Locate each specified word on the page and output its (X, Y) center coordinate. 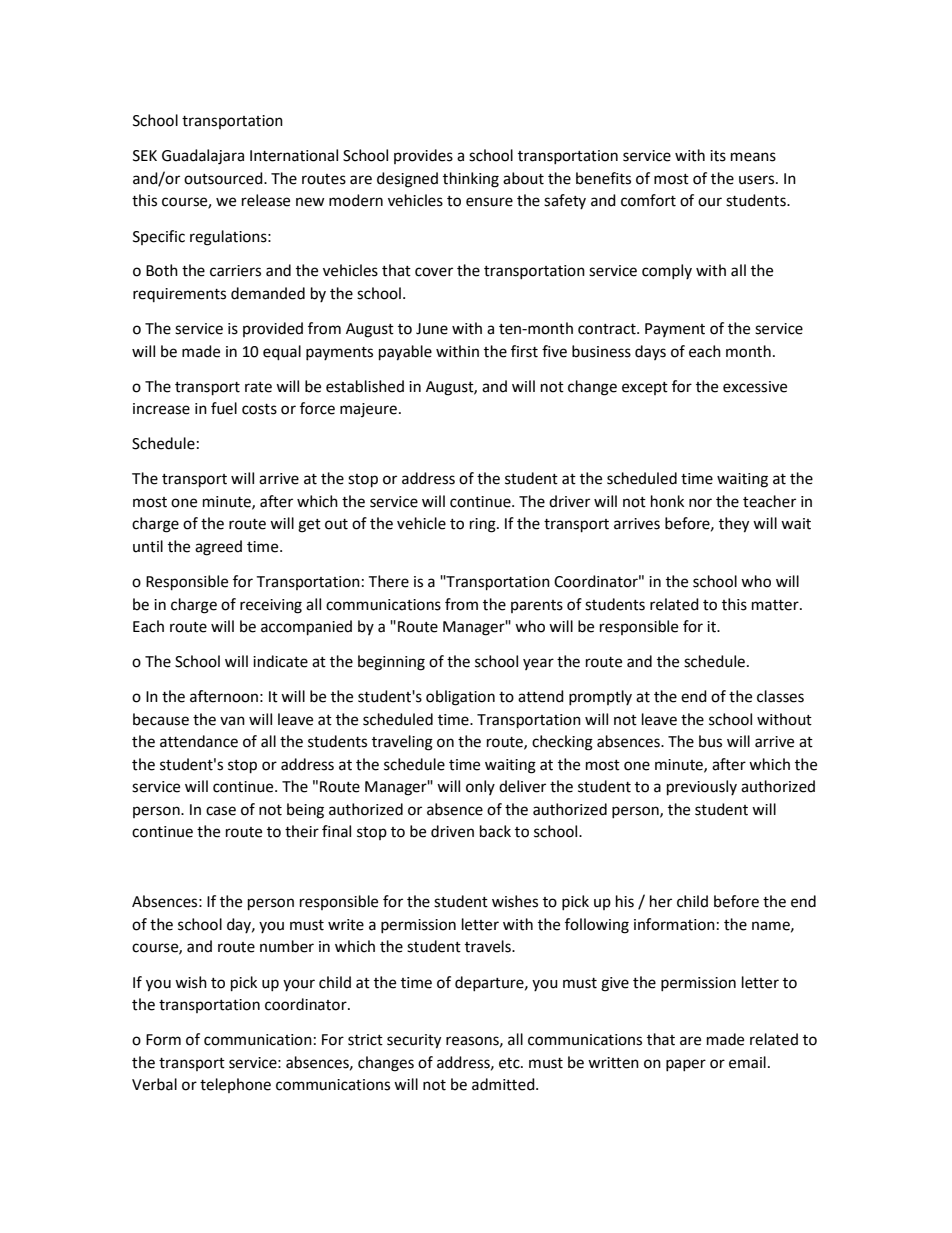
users (758, 180)
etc (510, 1063)
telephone (235, 1085)
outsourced (224, 178)
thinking (471, 180)
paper (686, 1065)
